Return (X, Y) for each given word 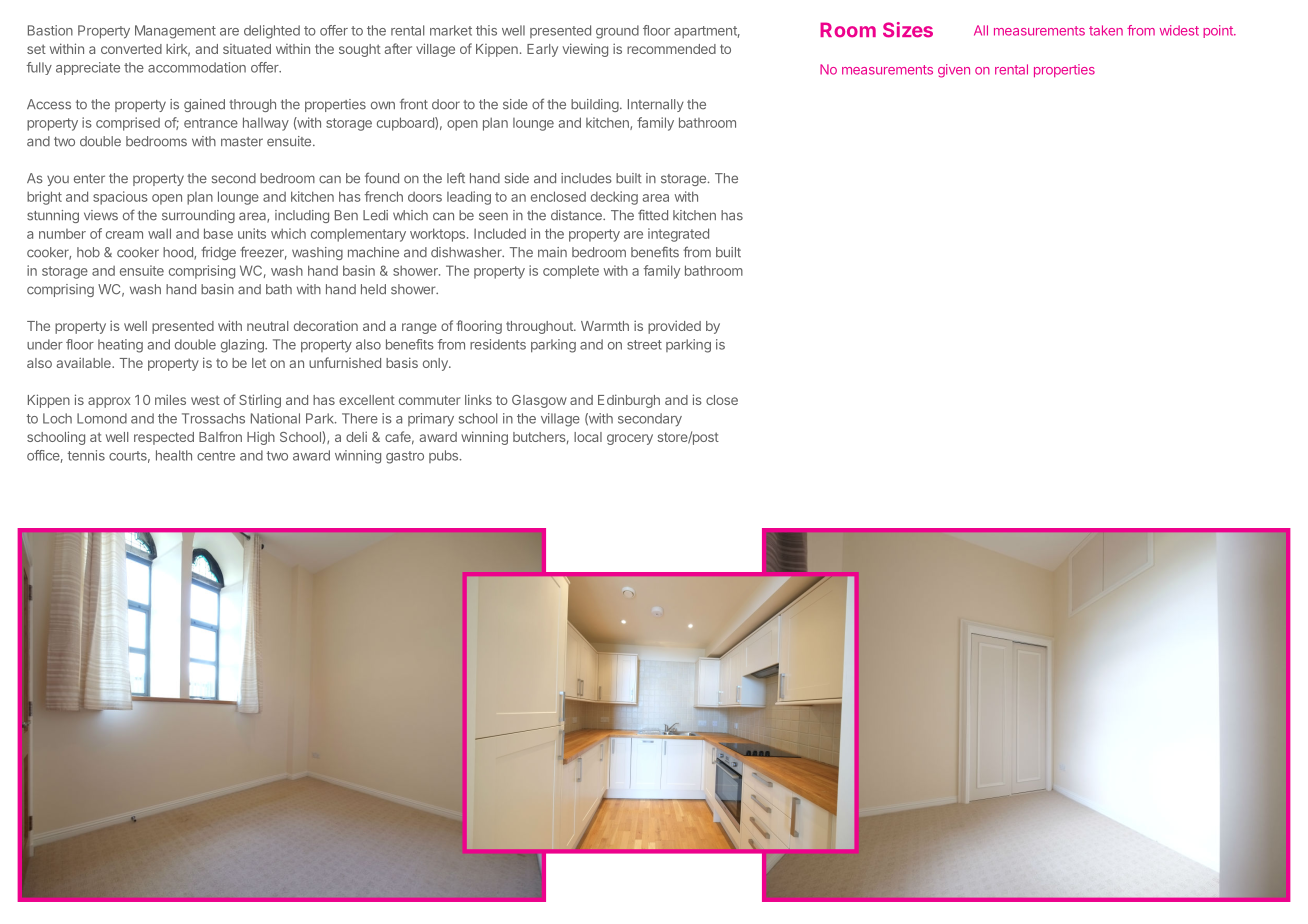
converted (131, 49)
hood (179, 253)
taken (1106, 30)
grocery (630, 439)
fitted (653, 215)
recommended (671, 49)
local (588, 437)
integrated (678, 235)
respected (164, 438)
